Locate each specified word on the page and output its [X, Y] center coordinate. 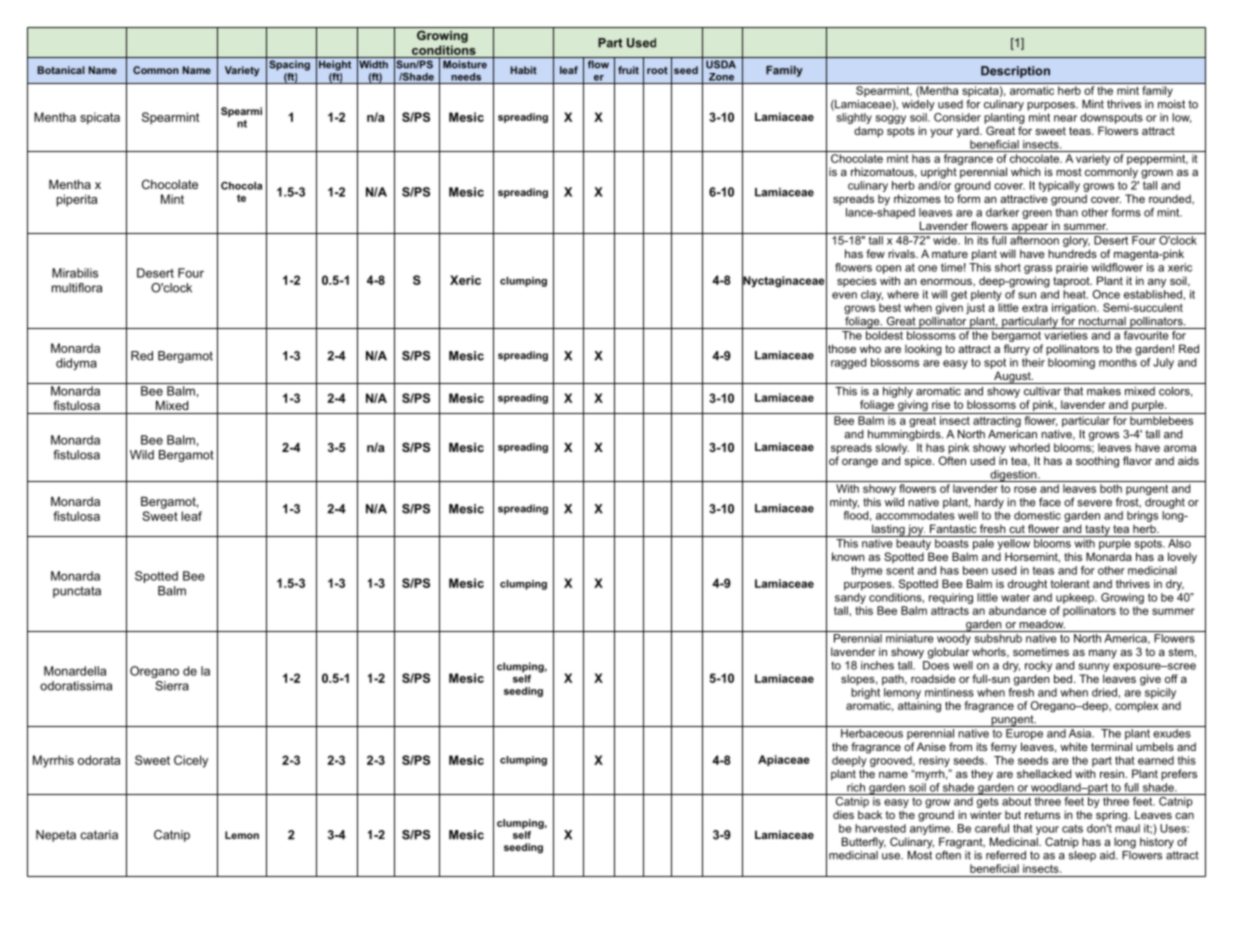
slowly [892, 450]
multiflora [77, 288]
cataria [99, 835]
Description [1015, 72]
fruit [628, 70]
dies [843, 814]
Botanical [61, 70]
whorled [1029, 447]
